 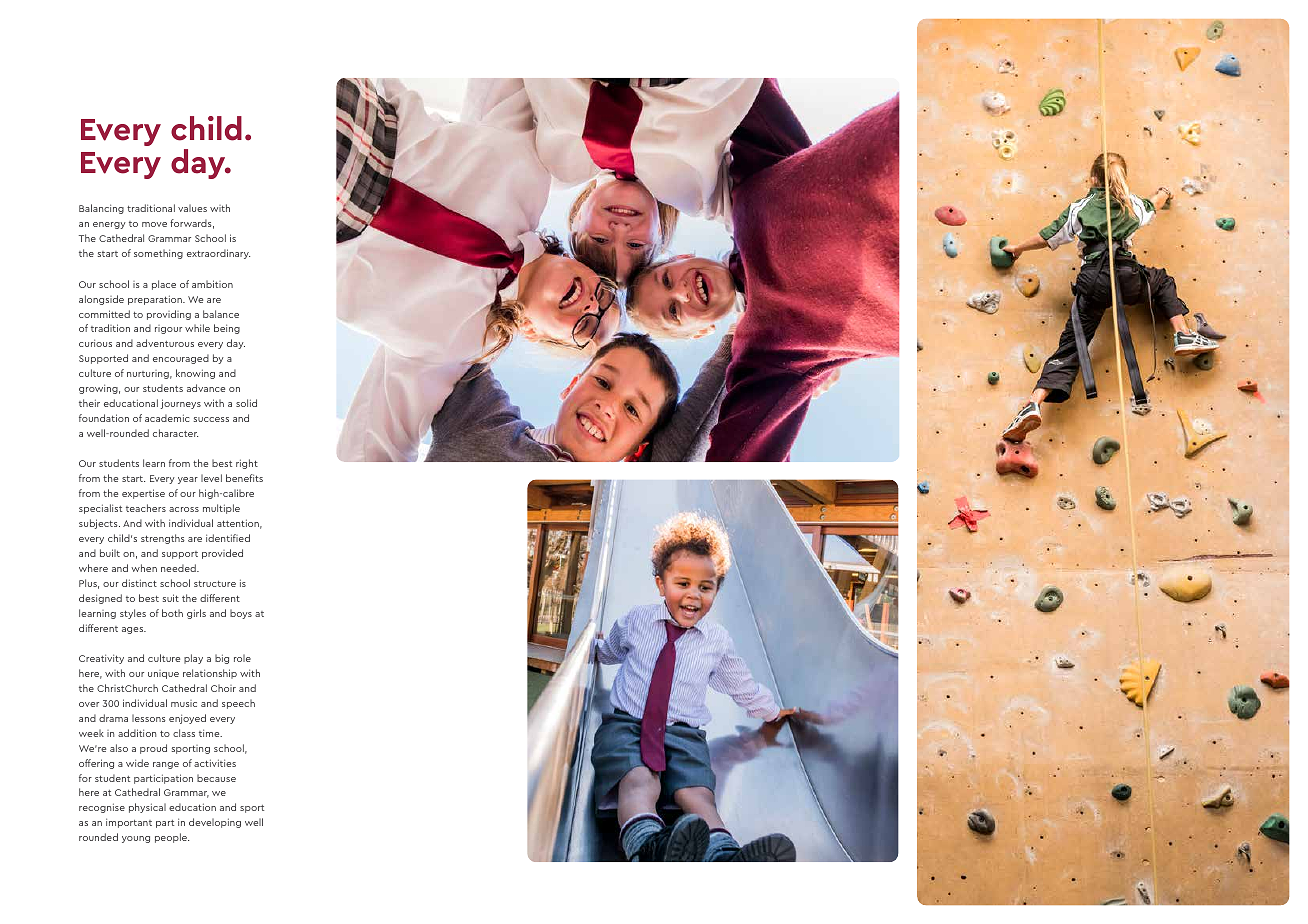 What do you see at coordinates (109, 225) in the page?
I see `energy` at bounding box center [109, 225].
